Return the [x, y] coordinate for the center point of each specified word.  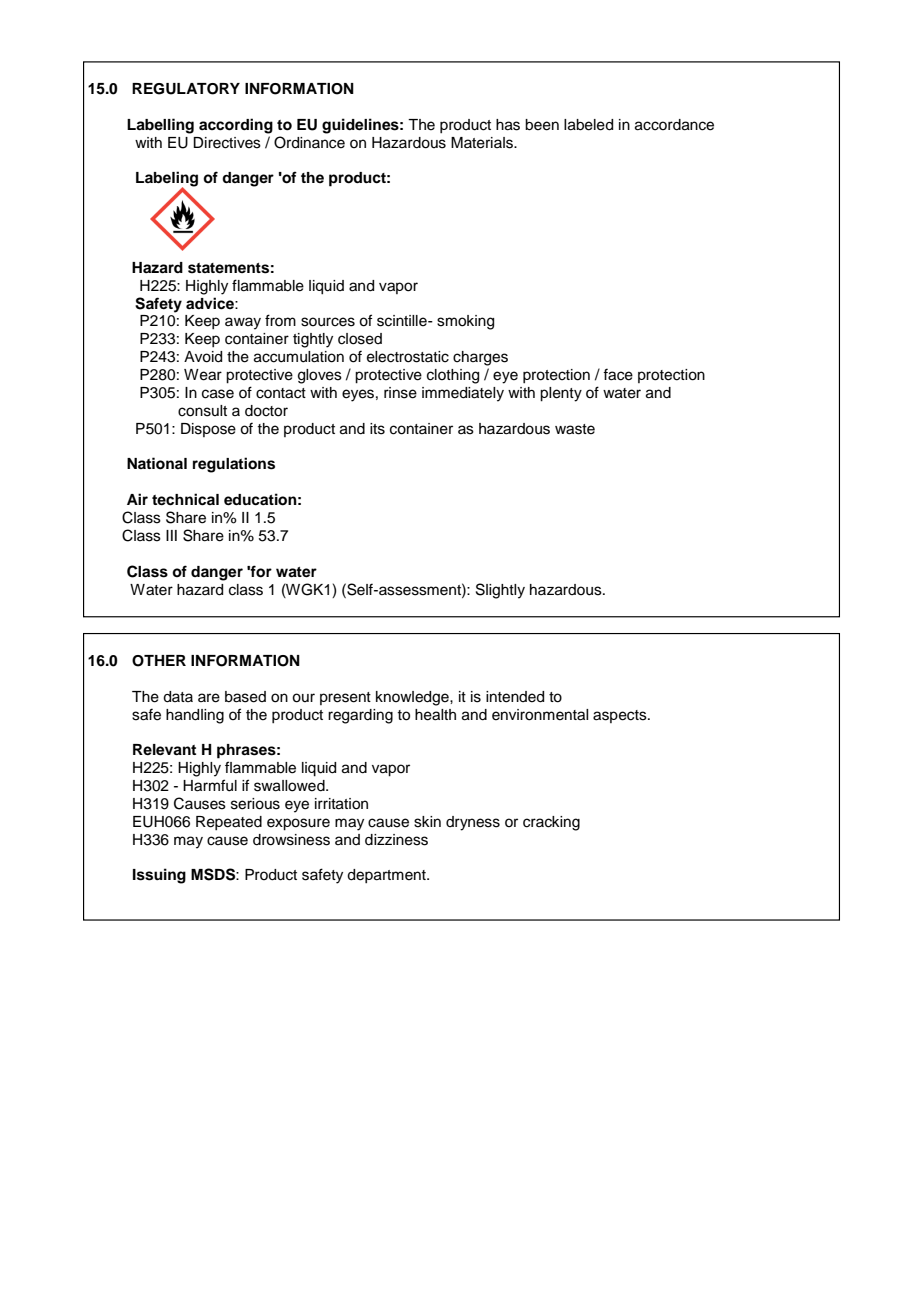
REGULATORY [186, 89]
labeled [588, 125]
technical [185, 499]
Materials [483, 143]
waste [575, 429]
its [377, 429]
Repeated [229, 823]
